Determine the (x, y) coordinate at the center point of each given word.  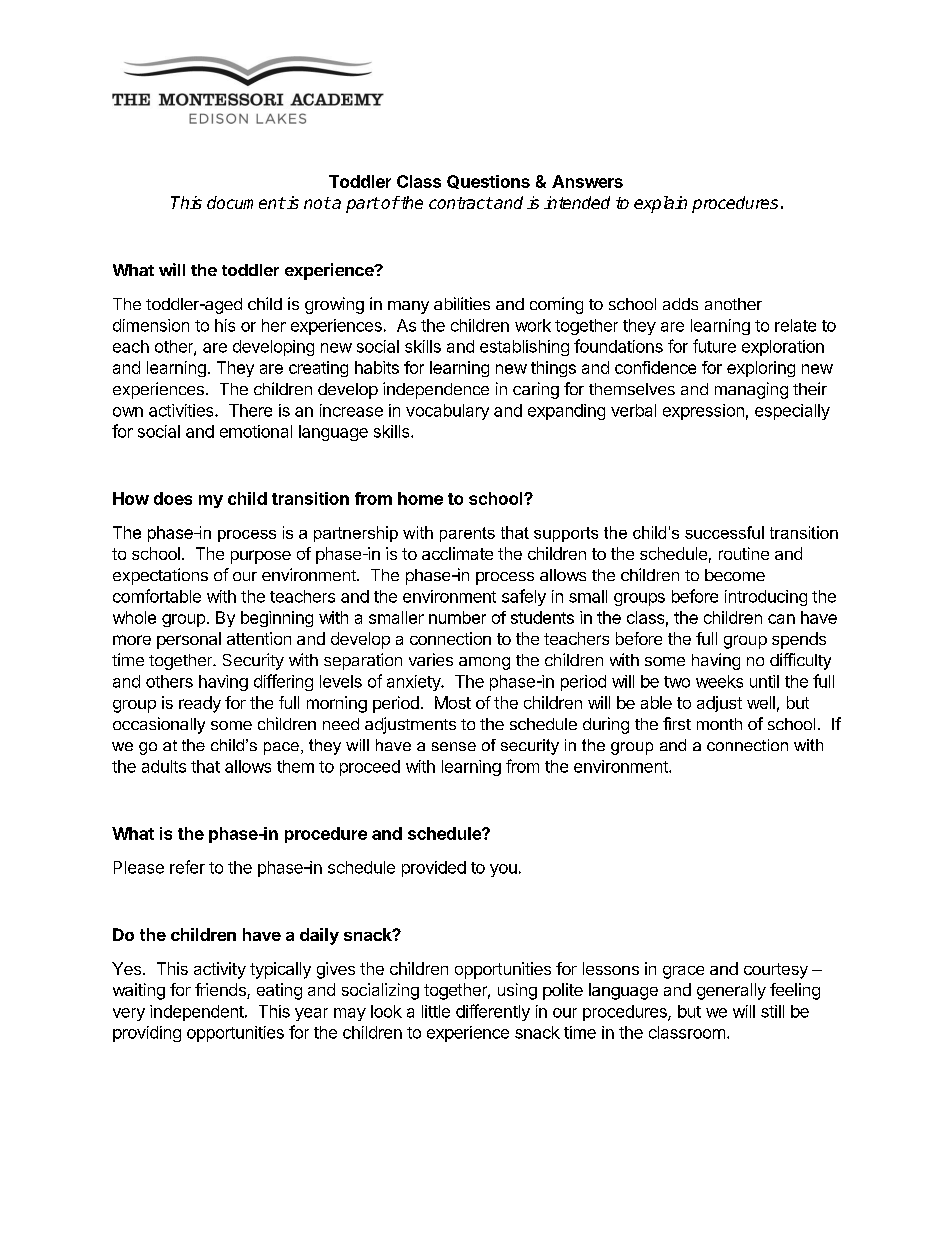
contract (461, 203)
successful (724, 532)
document (246, 202)
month (719, 724)
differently (493, 1012)
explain (660, 204)
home (420, 498)
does (173, 498)
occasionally (159, 725)
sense (454, 746)
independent (197, 1013)
